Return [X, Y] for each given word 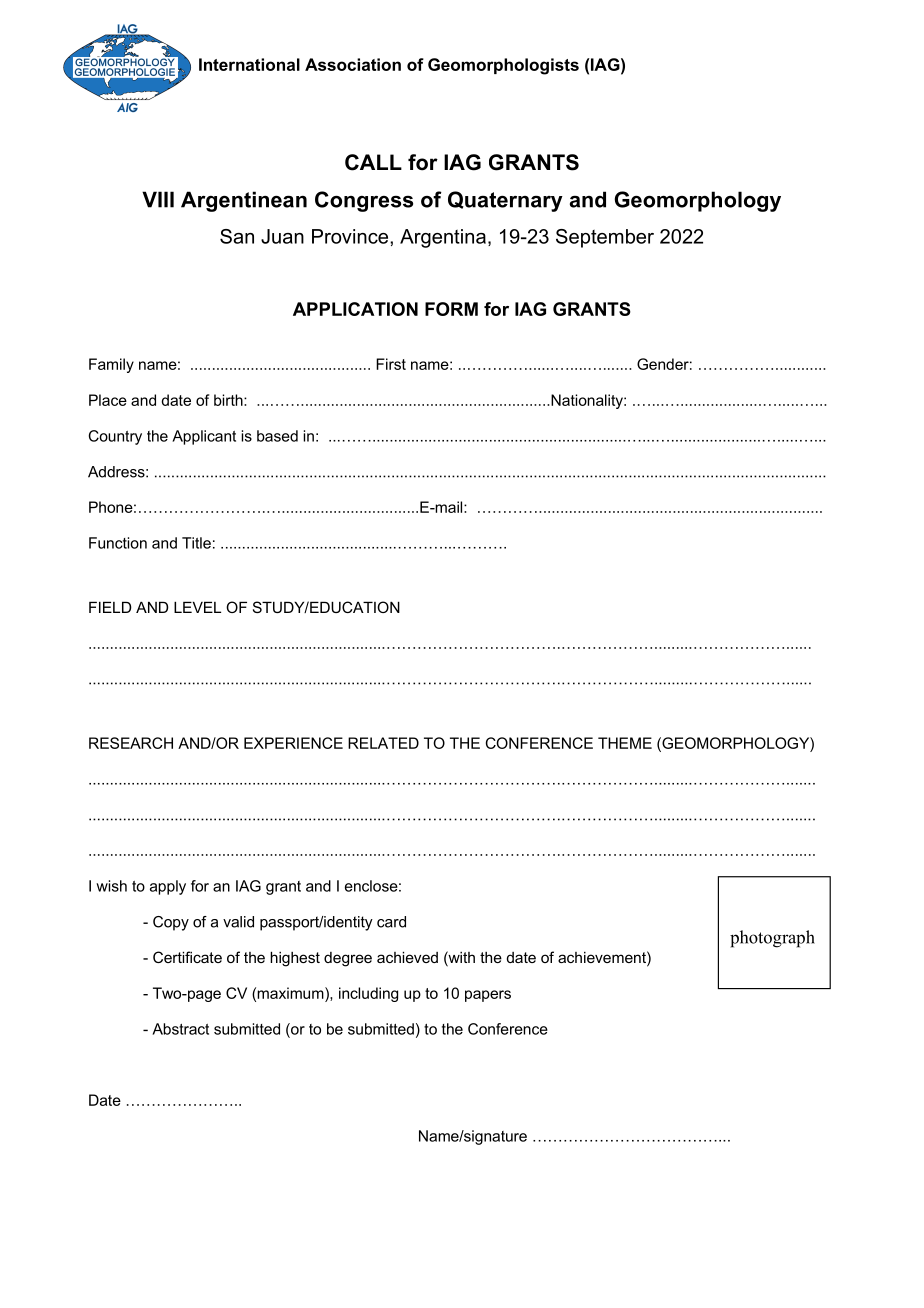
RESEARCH [131, 743]
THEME [625, 743]
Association [353, 64]
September [605, 238]
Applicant [204, 437]
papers [488, 996]
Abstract [180, 1029]
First [391, 364]
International [249, 64]
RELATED [383, 743]
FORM [451, 309]
